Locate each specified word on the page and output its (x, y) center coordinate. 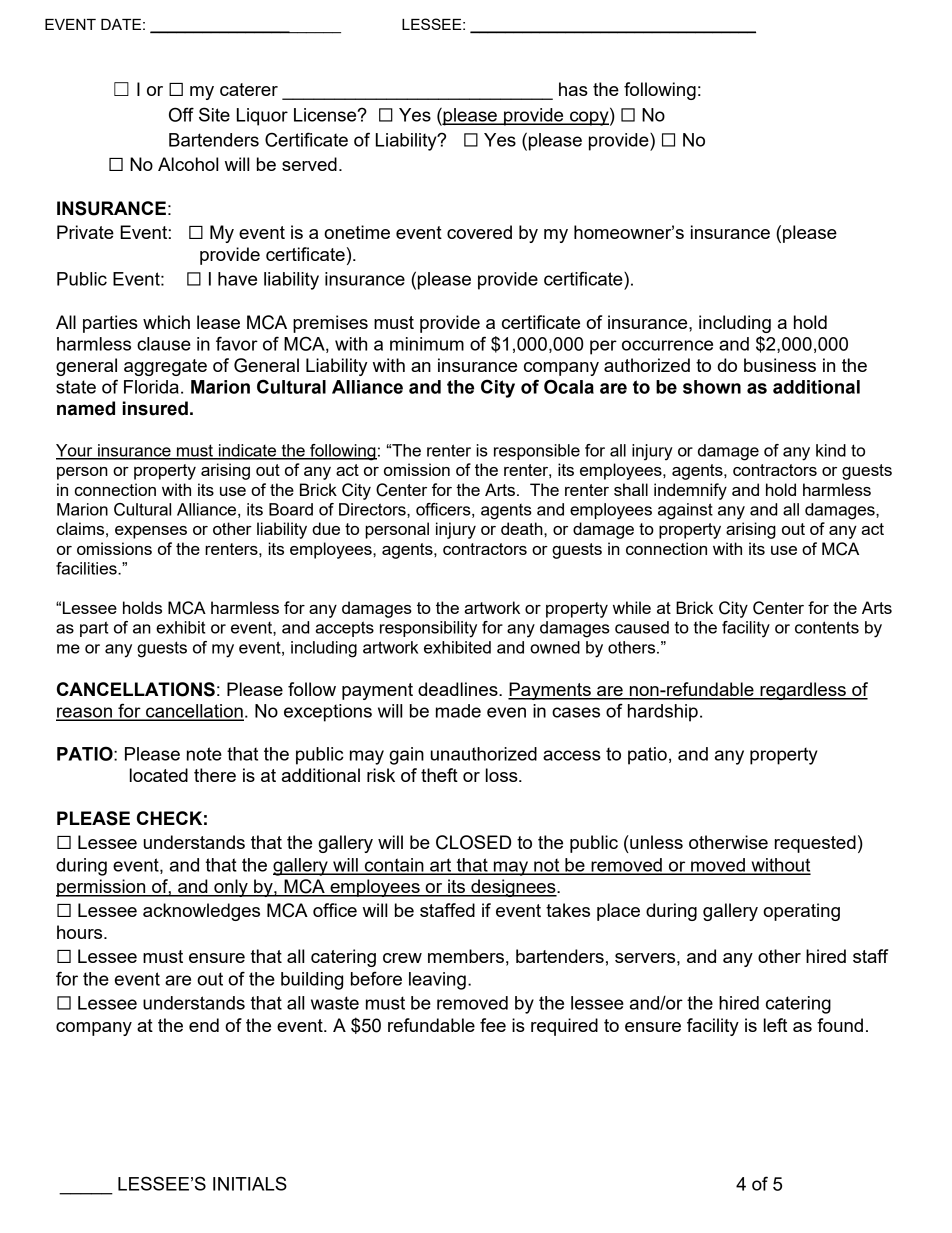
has (573, 89)
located (159, 775)
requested (815, 844)
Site (214, 114)
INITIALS (250, 1183)
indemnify (690, 491)
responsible (537, 452)
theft (439, 775)
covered (479, 232)
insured (155, 408)
